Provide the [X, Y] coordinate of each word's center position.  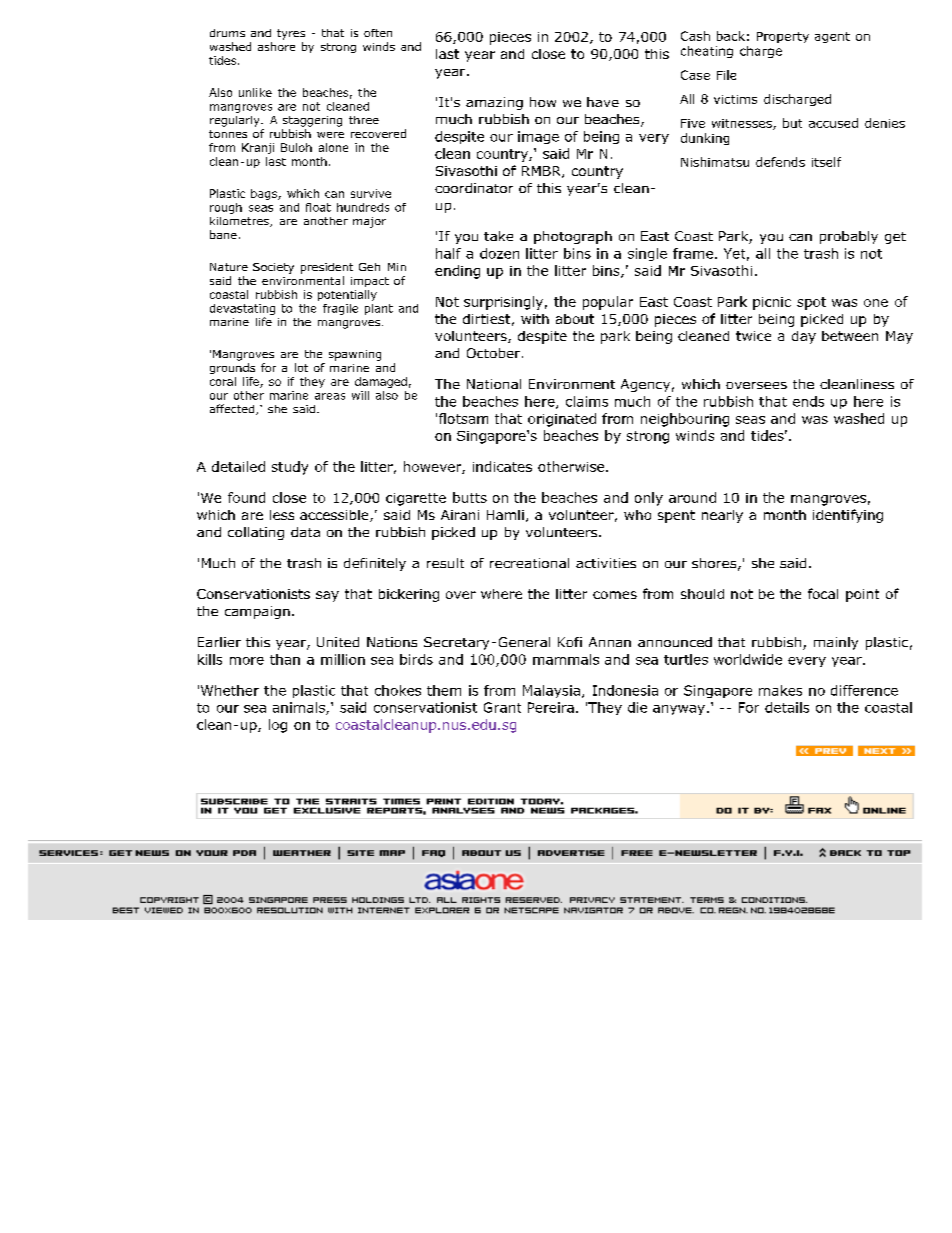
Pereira [551, 707]
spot [811, 303]
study [290, 468]
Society [273, 268]
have [603, 102]
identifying [848, 516]
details [787, 707]
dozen [499, 253]
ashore [276, 46]
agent [832, 37]
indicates [502, 466]
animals [300, 708]
